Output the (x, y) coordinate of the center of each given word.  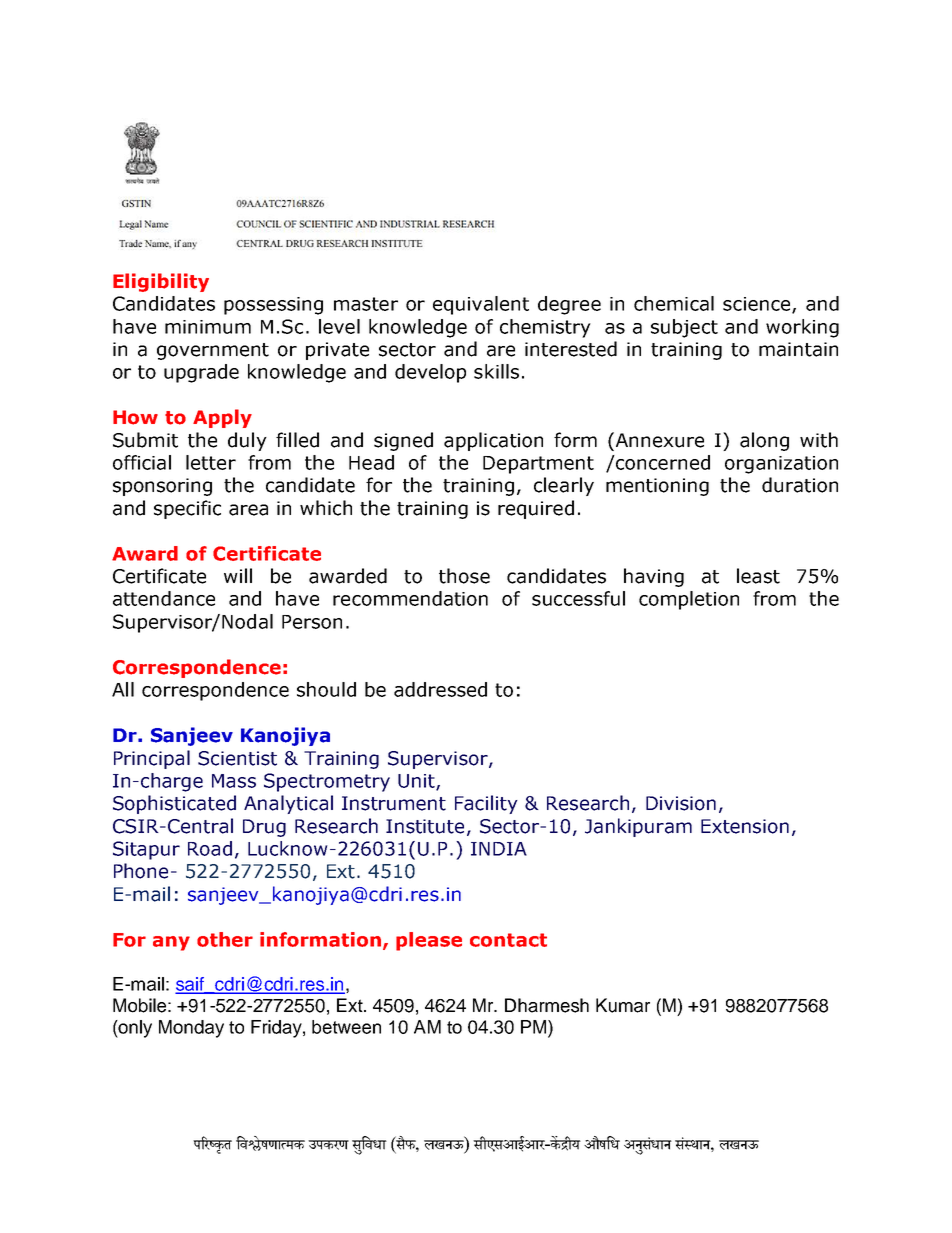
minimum (208, 327)
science (758, 305)
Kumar (623, 1005)
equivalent (481, 305)
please (429, 941)
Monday (191, 1029)
